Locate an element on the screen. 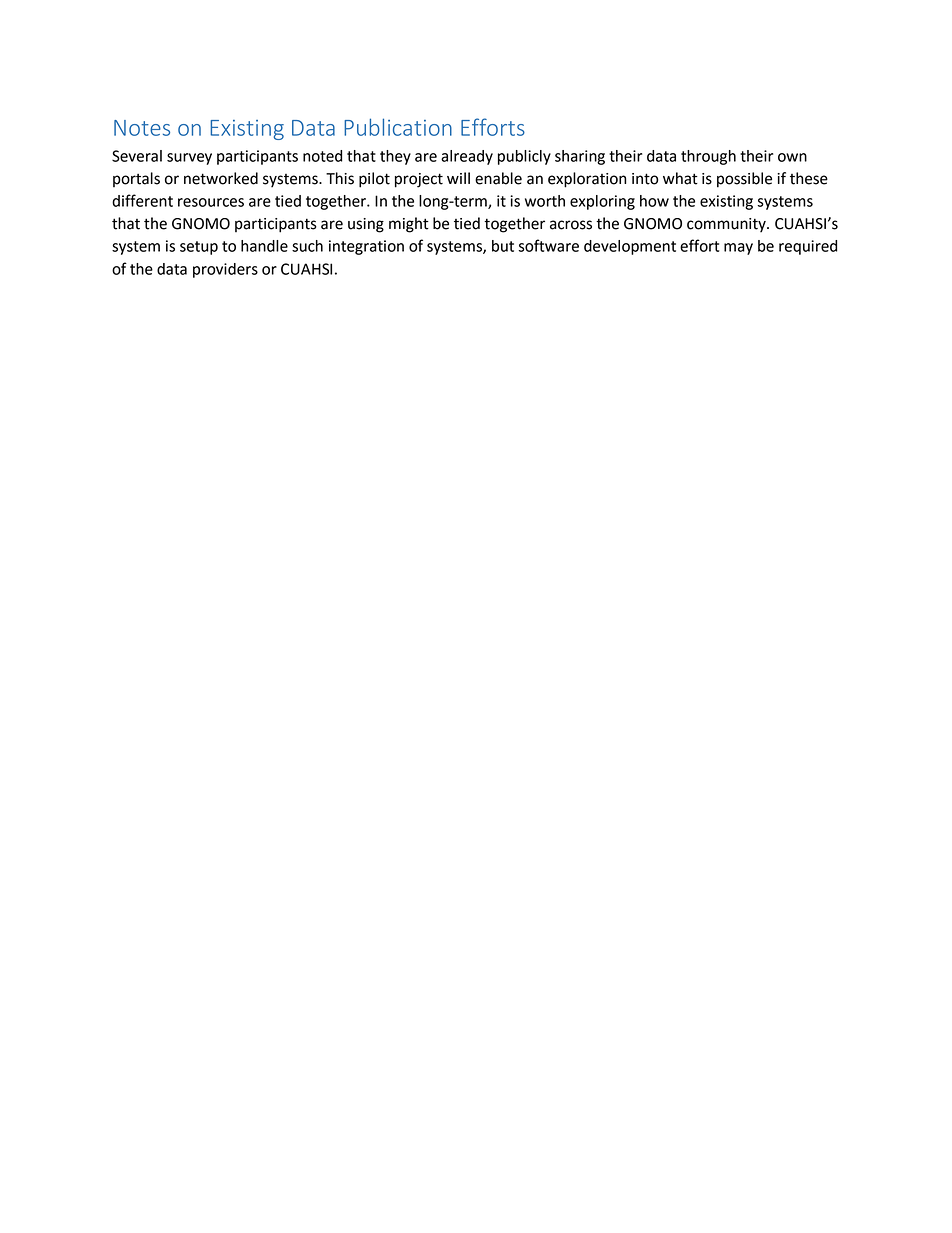 Image resolution: width=952 pixels, height=1233 pixels. worth is located at coordinates (545, 201).
